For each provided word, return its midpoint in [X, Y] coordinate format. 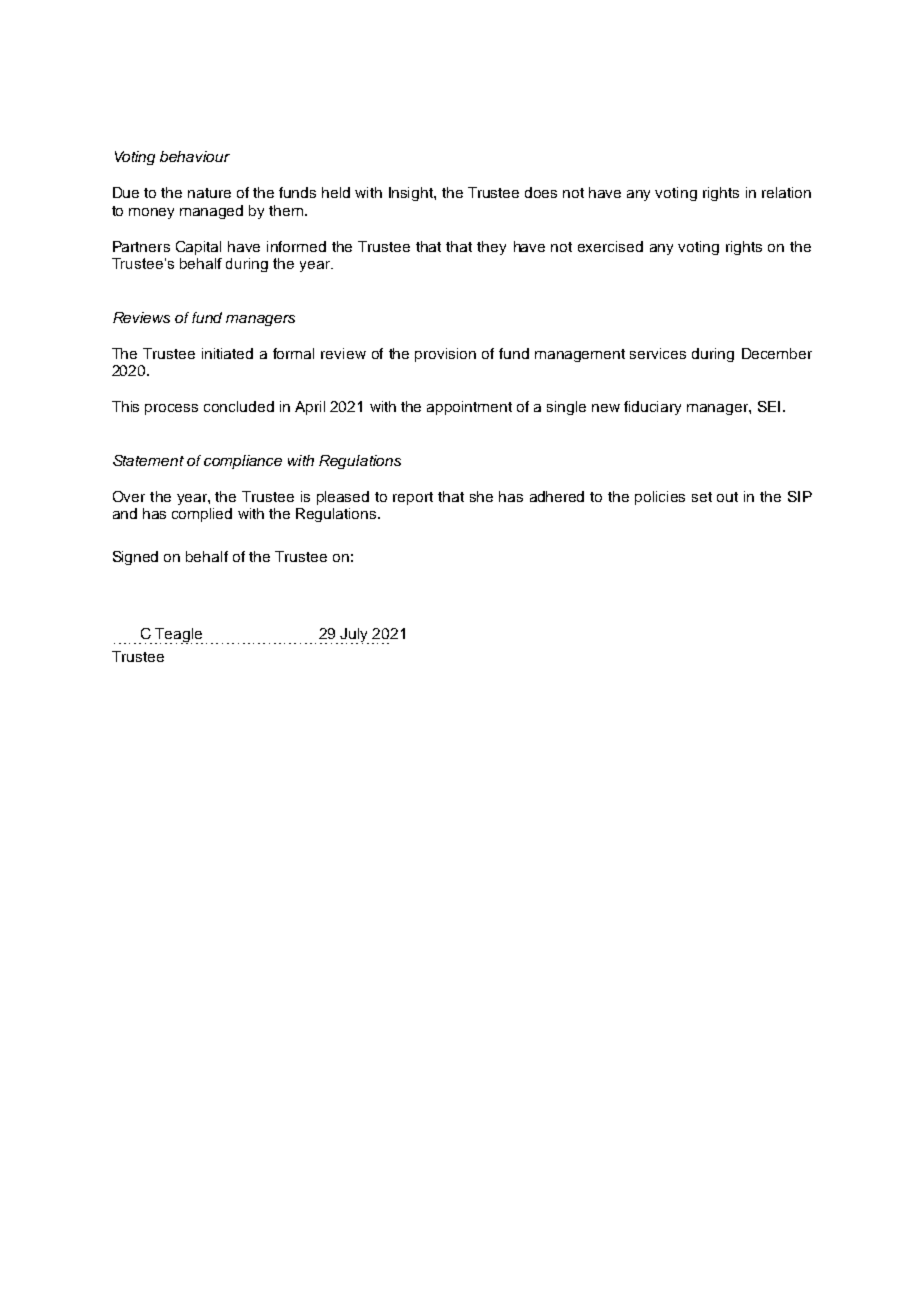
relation [786, 192]
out [727, 497]
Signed [135, 558]
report [413, 498]
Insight [412, 194]
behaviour [195, 156]
